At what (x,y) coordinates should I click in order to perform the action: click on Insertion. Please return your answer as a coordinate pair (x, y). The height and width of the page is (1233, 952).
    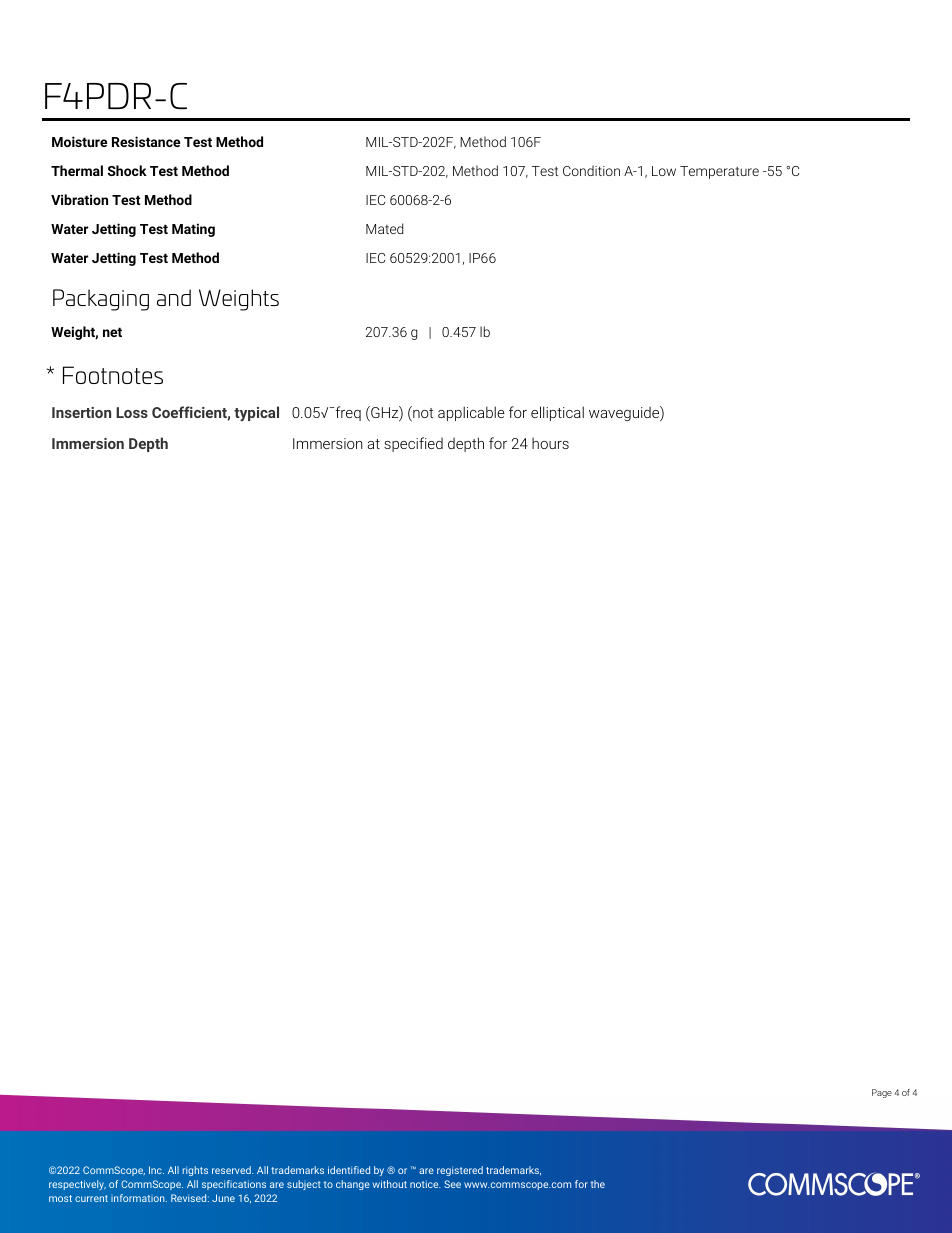
    Looking at the image, I should click on (81, 412).
